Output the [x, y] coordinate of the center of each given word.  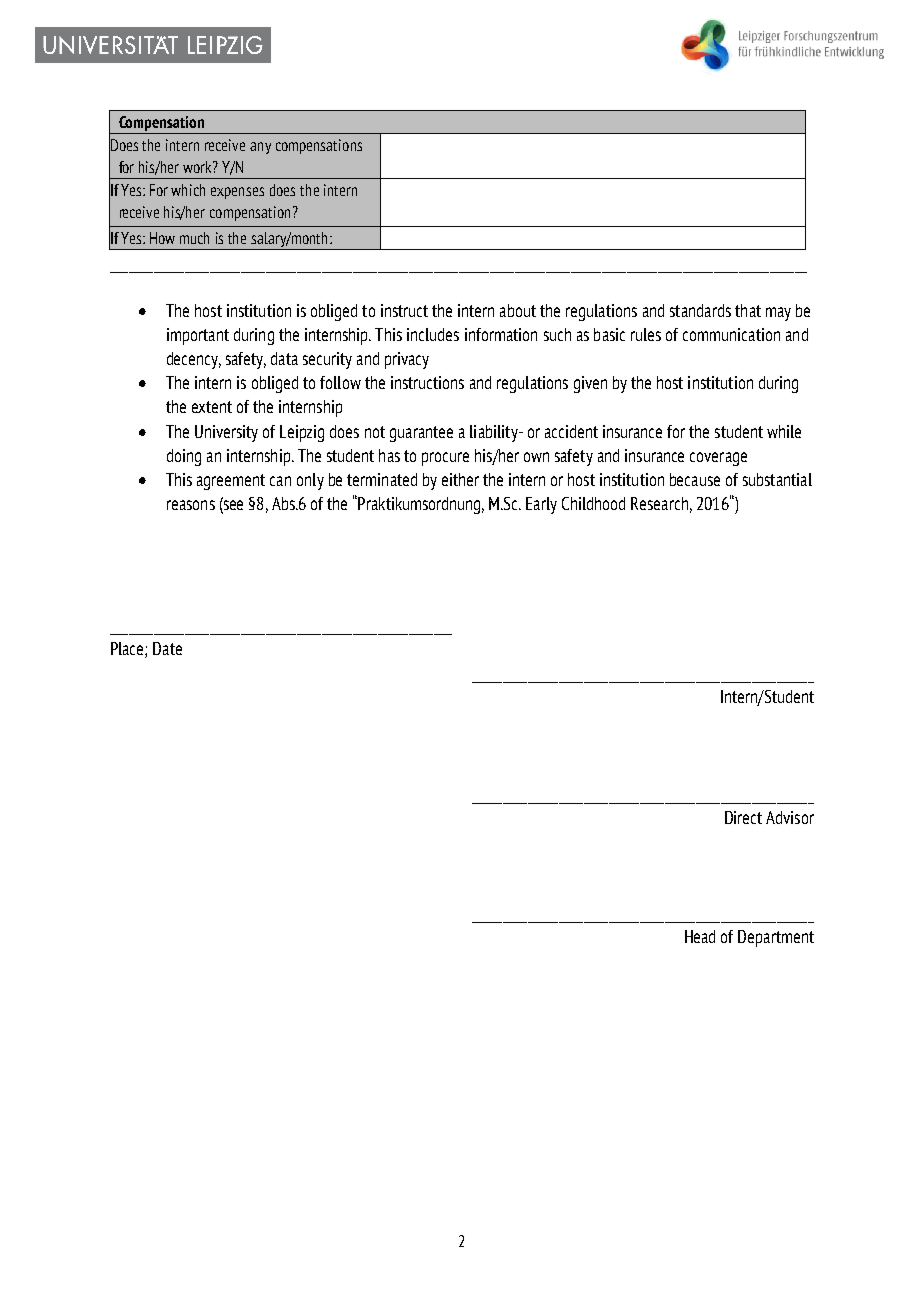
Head [700, 936]
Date [167, 648]
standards [700, 310]
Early [541, 505]
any [260, 148]
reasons [191, 505]
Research [659, 503]
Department [776, 938]
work [198, 167]
